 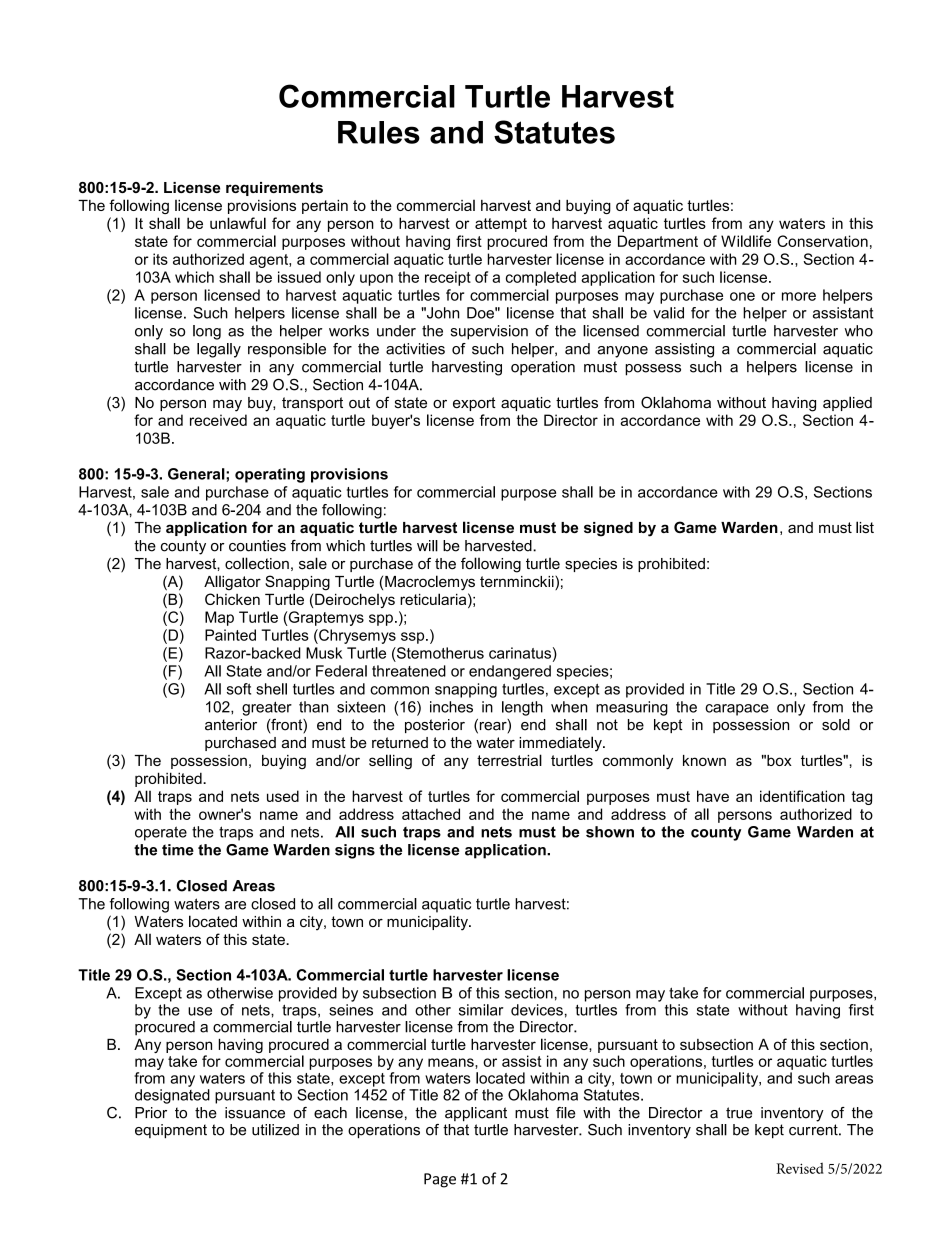 I want to click on Revised, so click(x=800, y=1168).
